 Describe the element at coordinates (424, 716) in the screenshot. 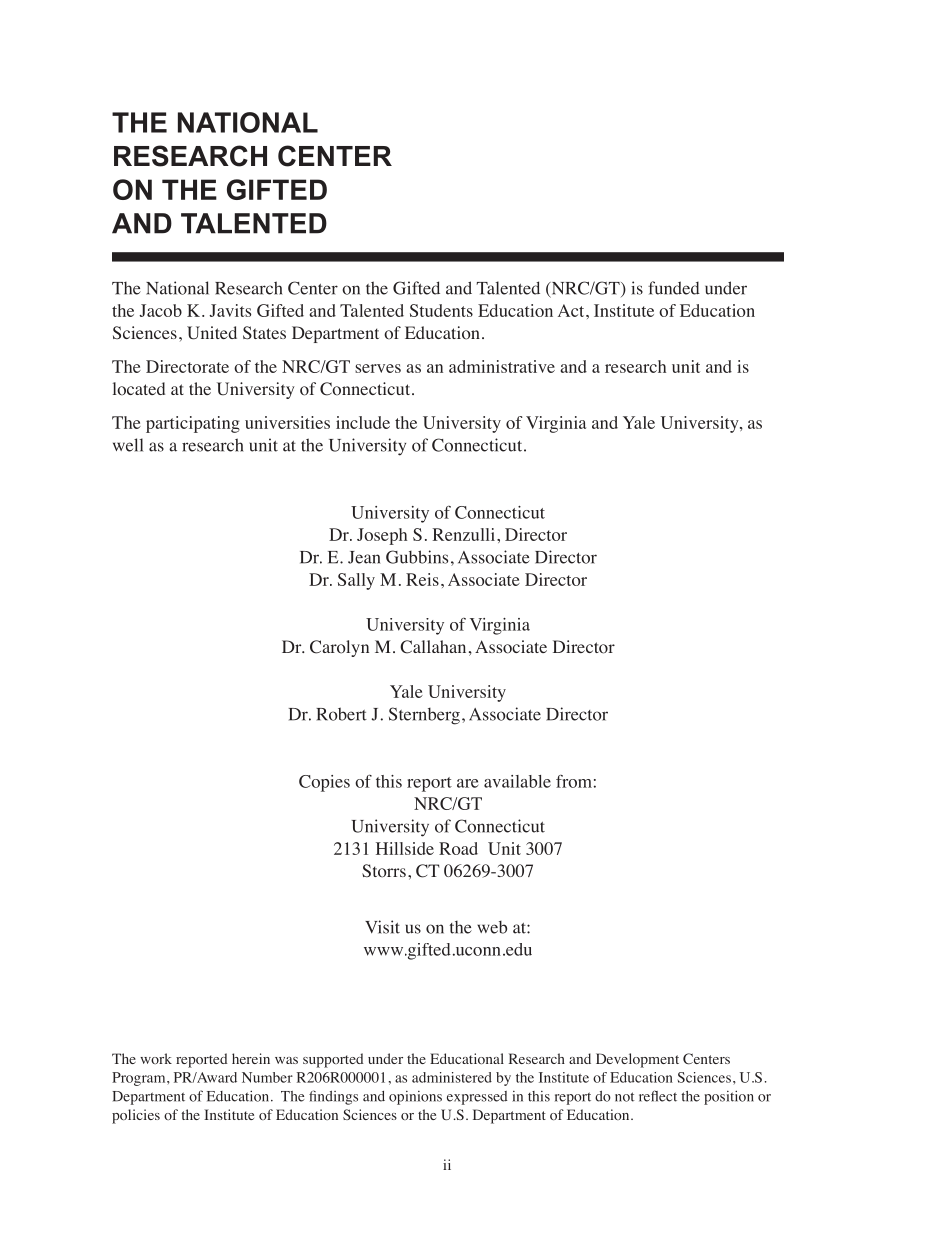

I see `Sternberg` at that location.
